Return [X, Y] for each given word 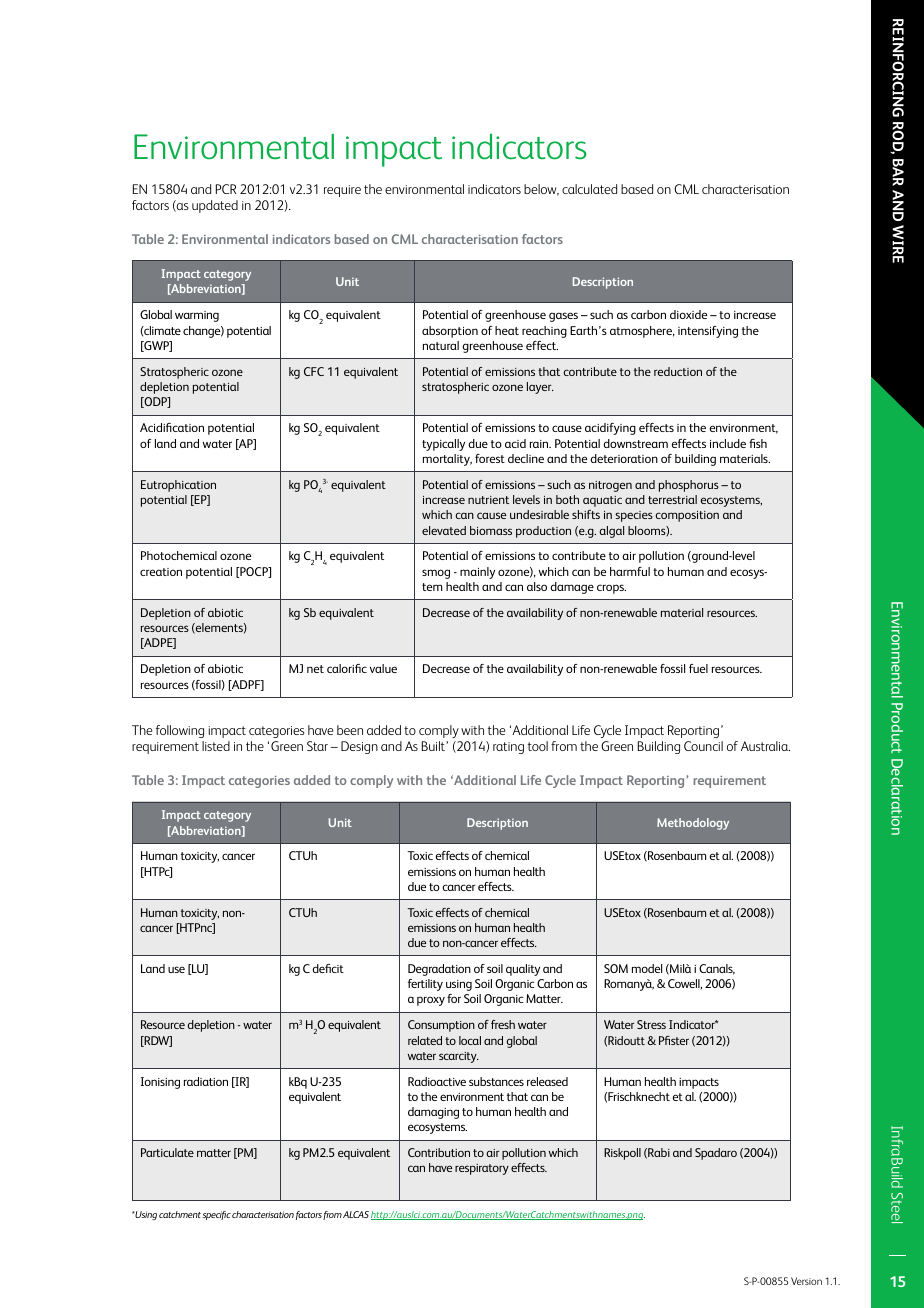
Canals [717, 969]
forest [490, 458]
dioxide [688, 314]
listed [216, 746]
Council [703, 746]
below [541, 190]
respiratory [482, 1169]
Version [806, 1281]
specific [216, 1215]
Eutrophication [178, 486]
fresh [503, 1024]
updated [215, 206]
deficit [328, 968]
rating [508, 748]
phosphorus [689, 486]
